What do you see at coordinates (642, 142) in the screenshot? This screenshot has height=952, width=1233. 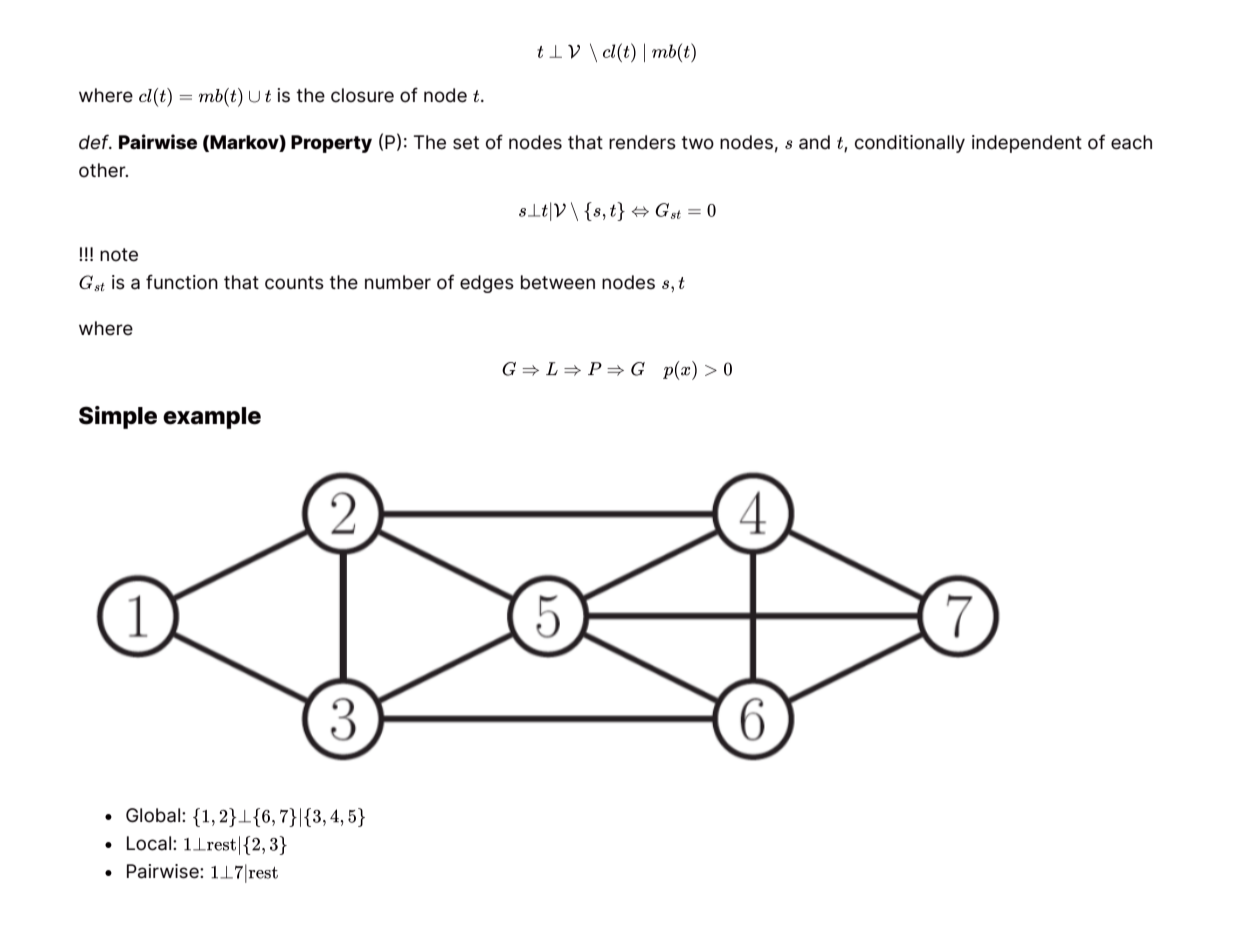 I see `renders` at bounding box center [642, 142].
